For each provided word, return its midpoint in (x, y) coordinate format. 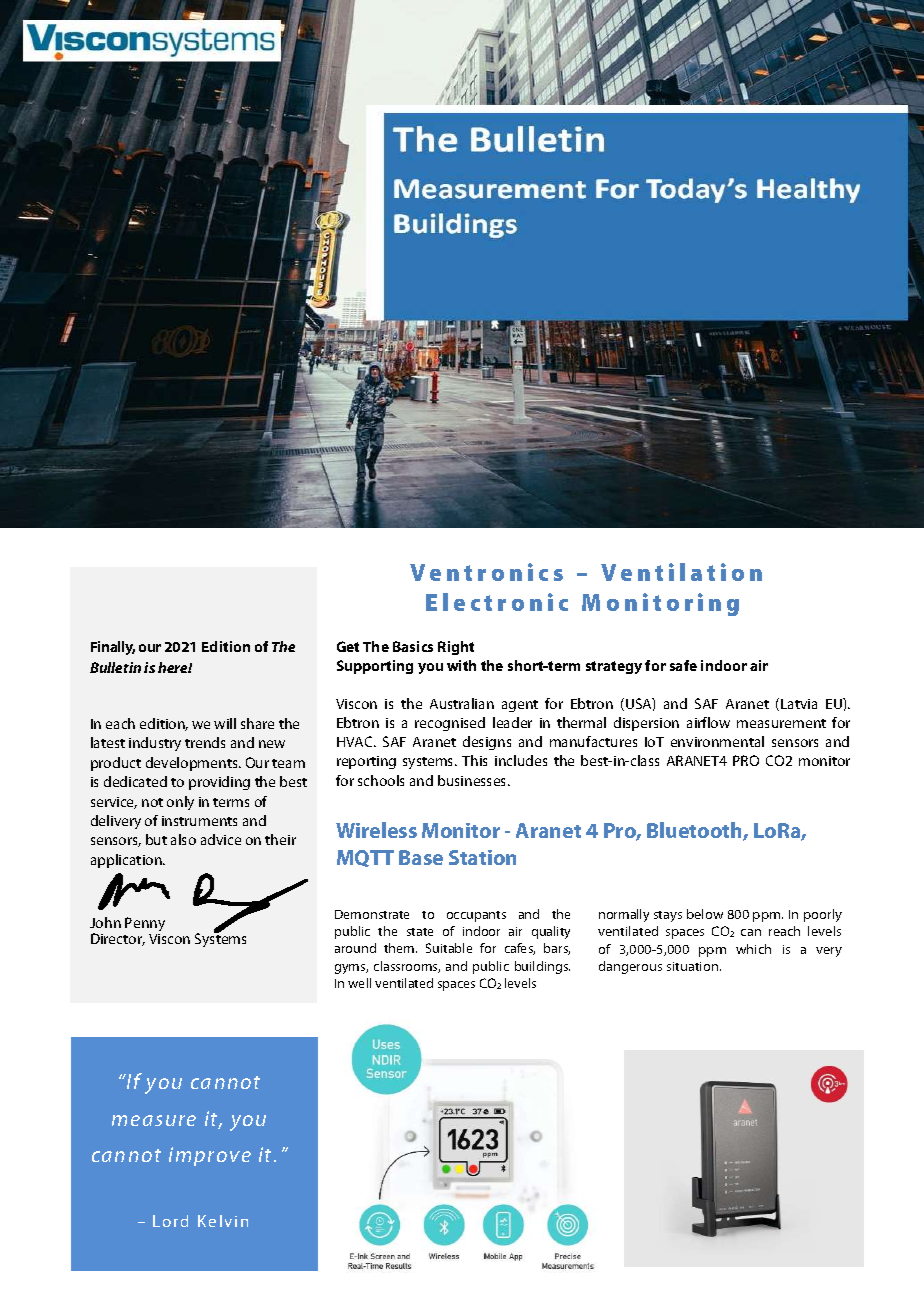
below (705, 914)
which (753, 949)
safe (683, 665)
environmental (717, 741)
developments (193, 764)
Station (482, 857)
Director (118, 939)
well (359, 983)
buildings (542, 967)
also (183, 839)
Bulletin (115, 667)
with (461, 665)
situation (694, 966)
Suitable (449, 948)
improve (210, 1156)
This (474, 760)
